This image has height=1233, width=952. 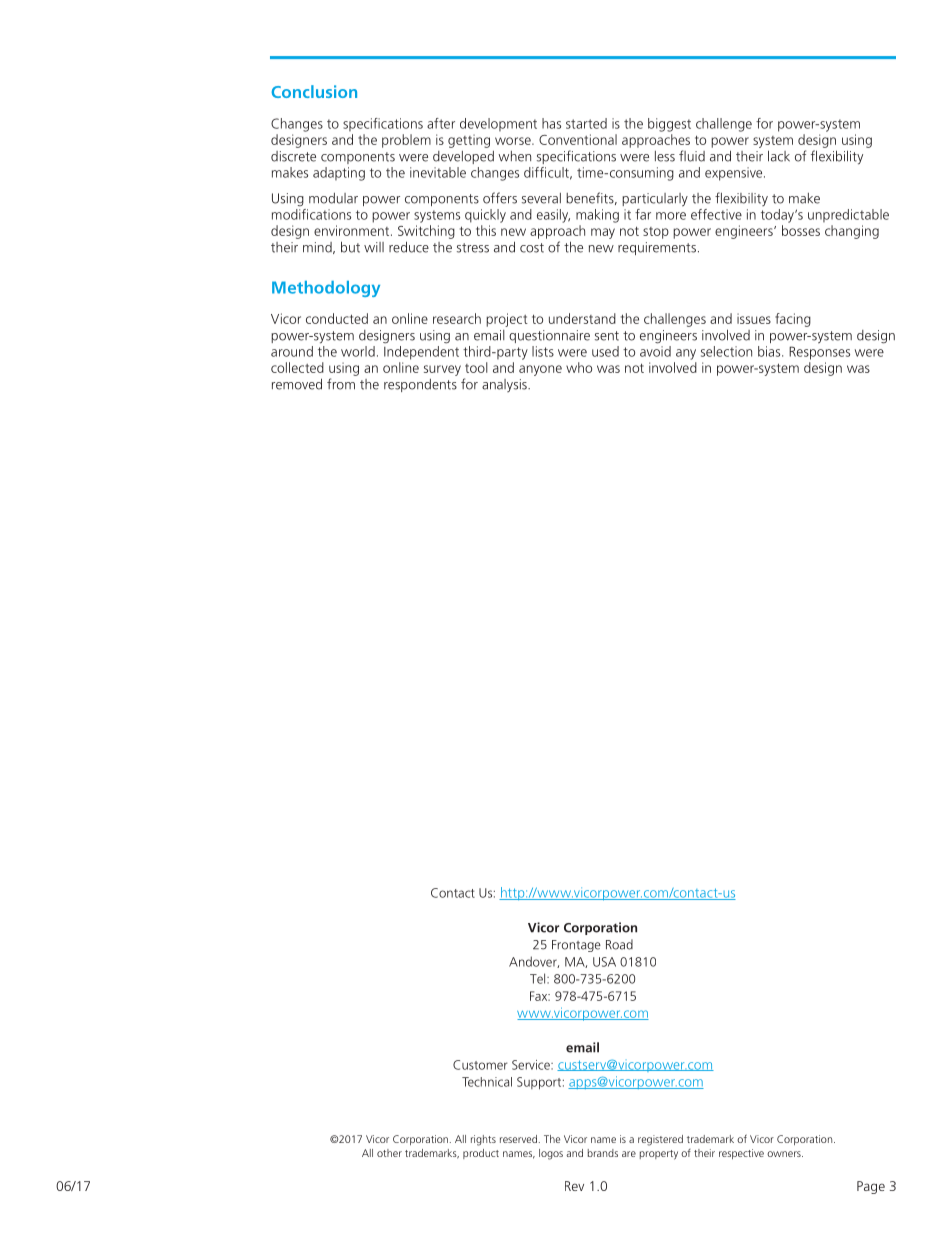 I want to click on from, so click(x=341, y=384).
